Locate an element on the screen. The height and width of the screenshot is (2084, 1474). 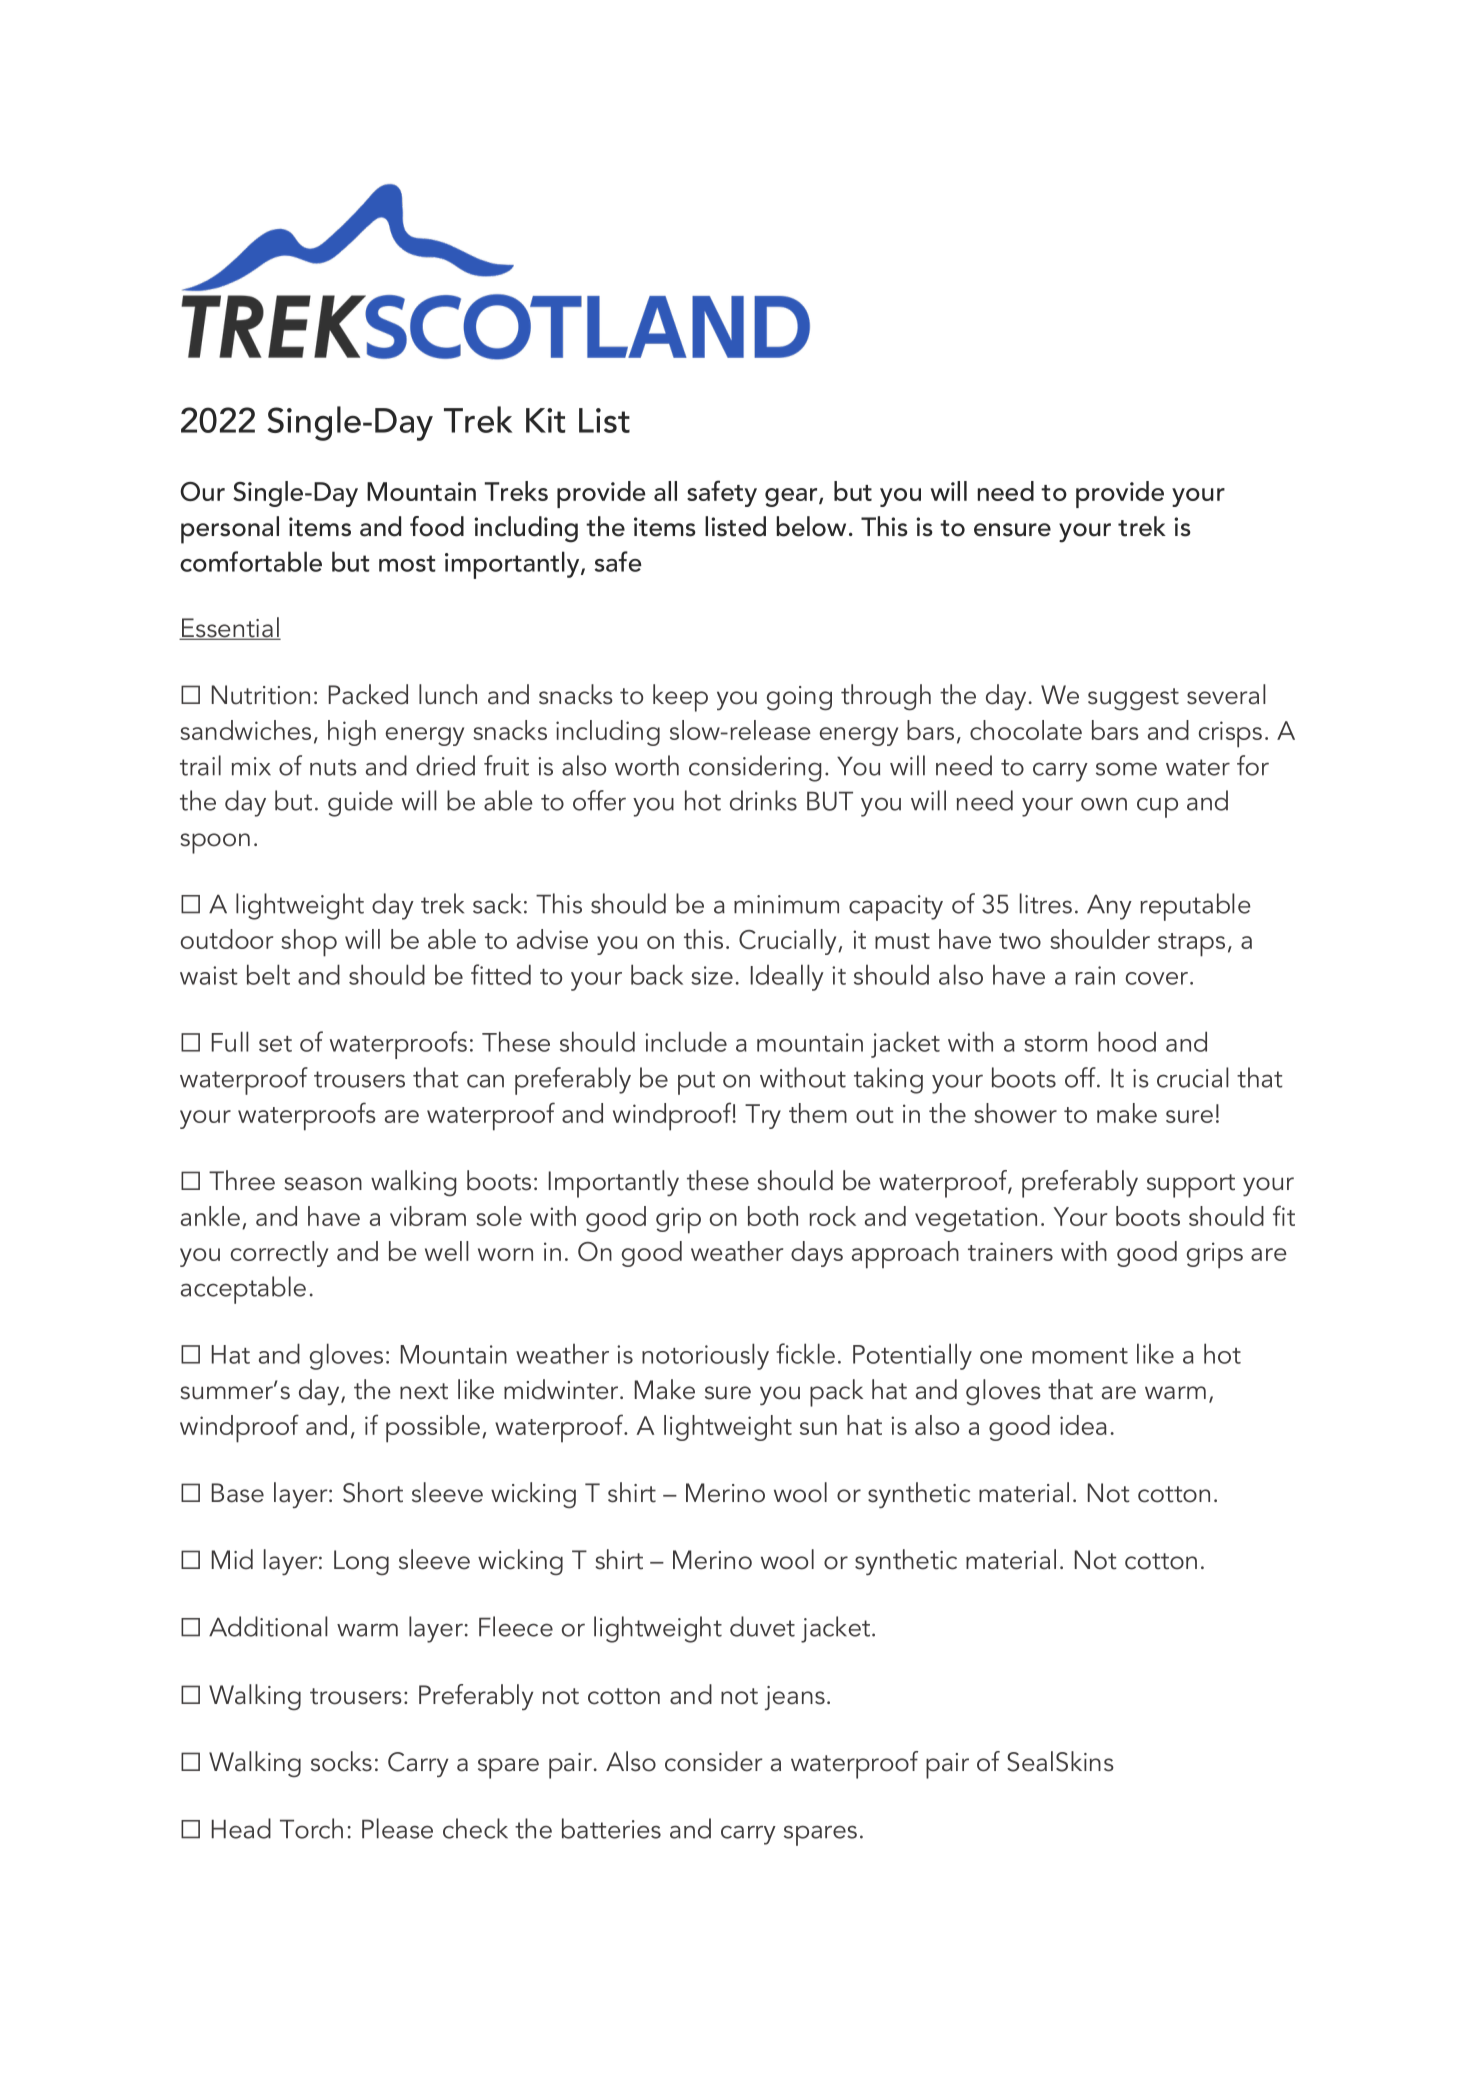
gear is located at coordinates (792, 497).
